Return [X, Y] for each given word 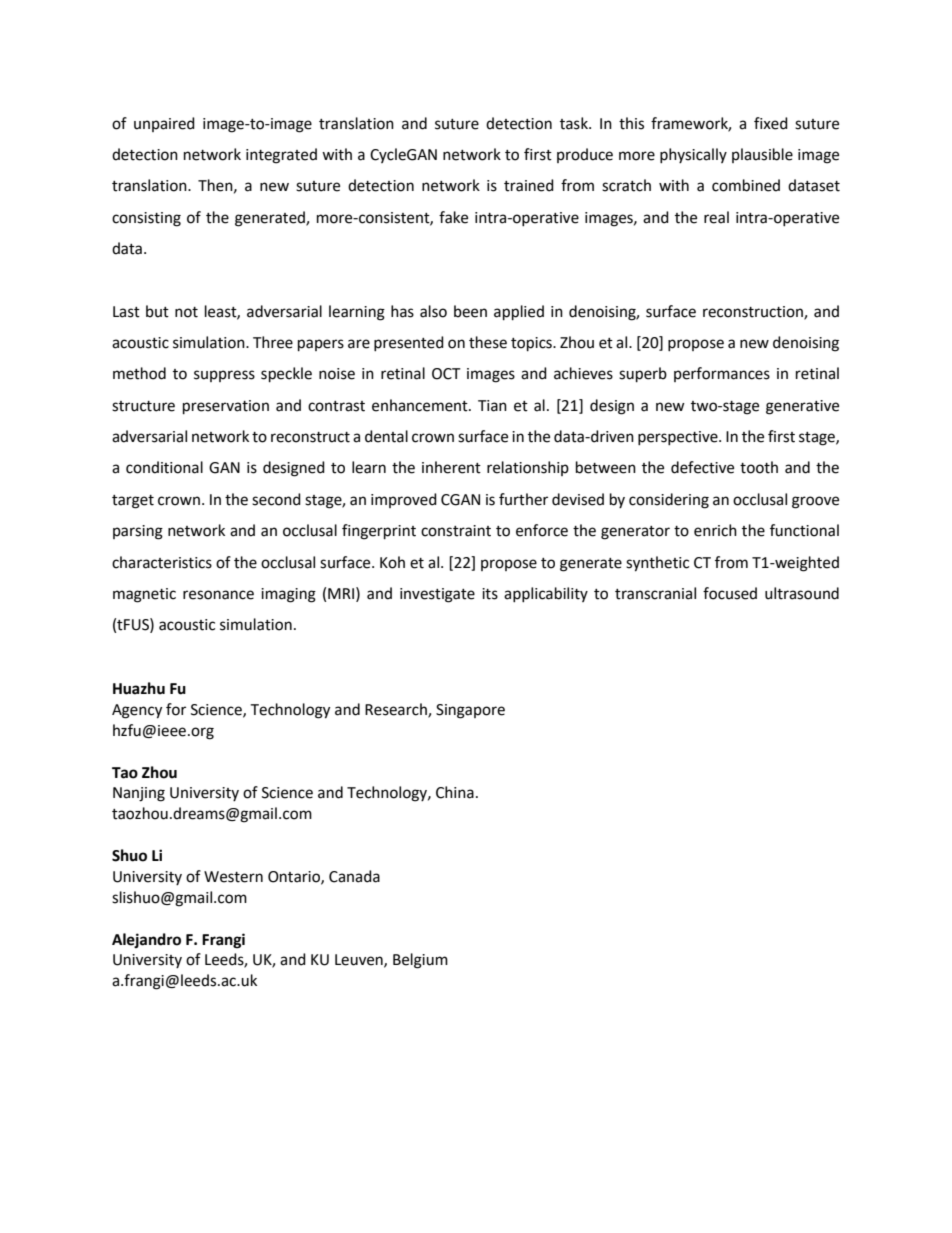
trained [529, 185]
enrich [715, 530]
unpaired [164, 124]
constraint [456, 531]
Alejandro [146, 940]
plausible [762, 155]
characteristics [162, 562]
